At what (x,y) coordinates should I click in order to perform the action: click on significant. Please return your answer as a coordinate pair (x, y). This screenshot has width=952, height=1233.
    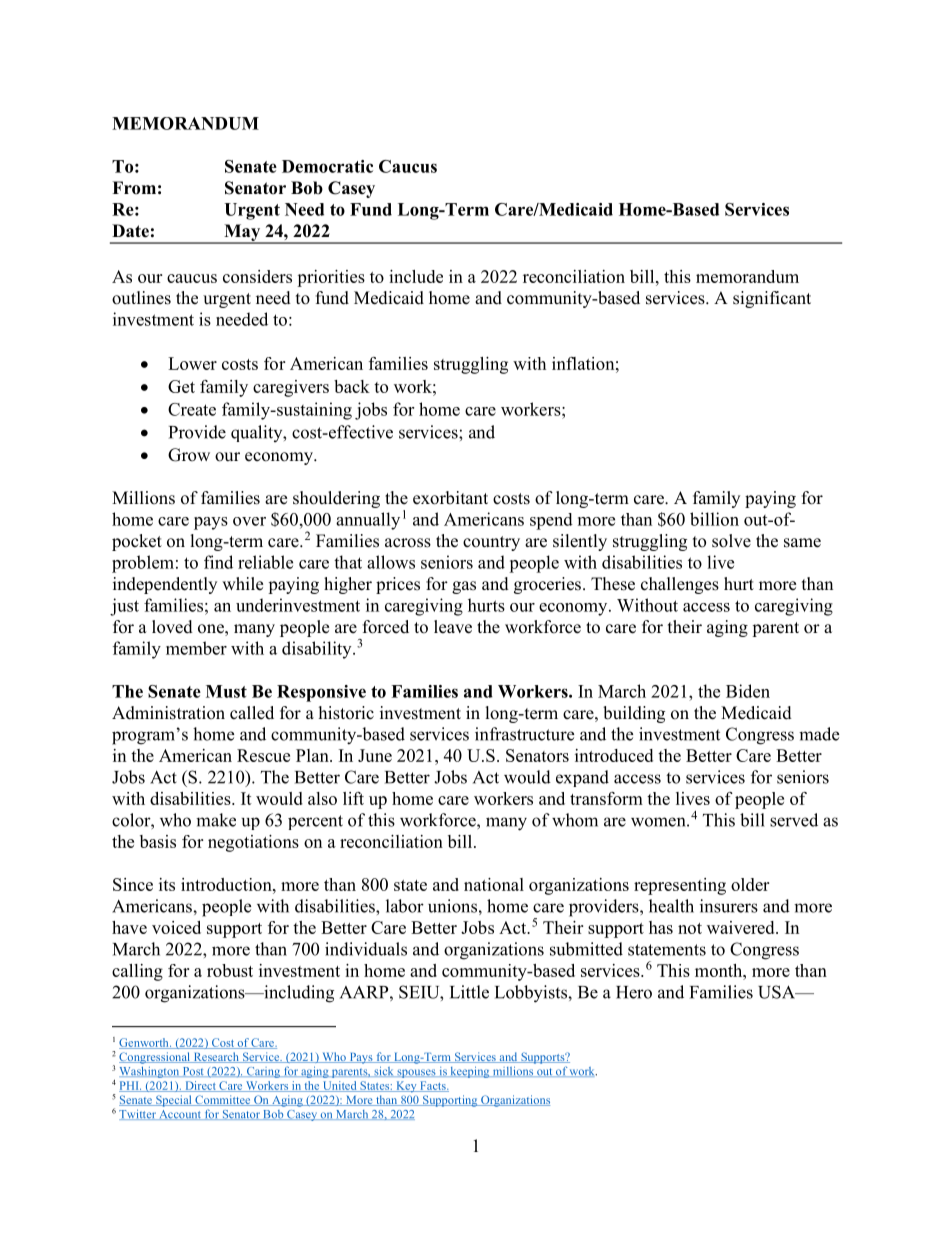
    Looking at the image, I should click on (772, 299).
